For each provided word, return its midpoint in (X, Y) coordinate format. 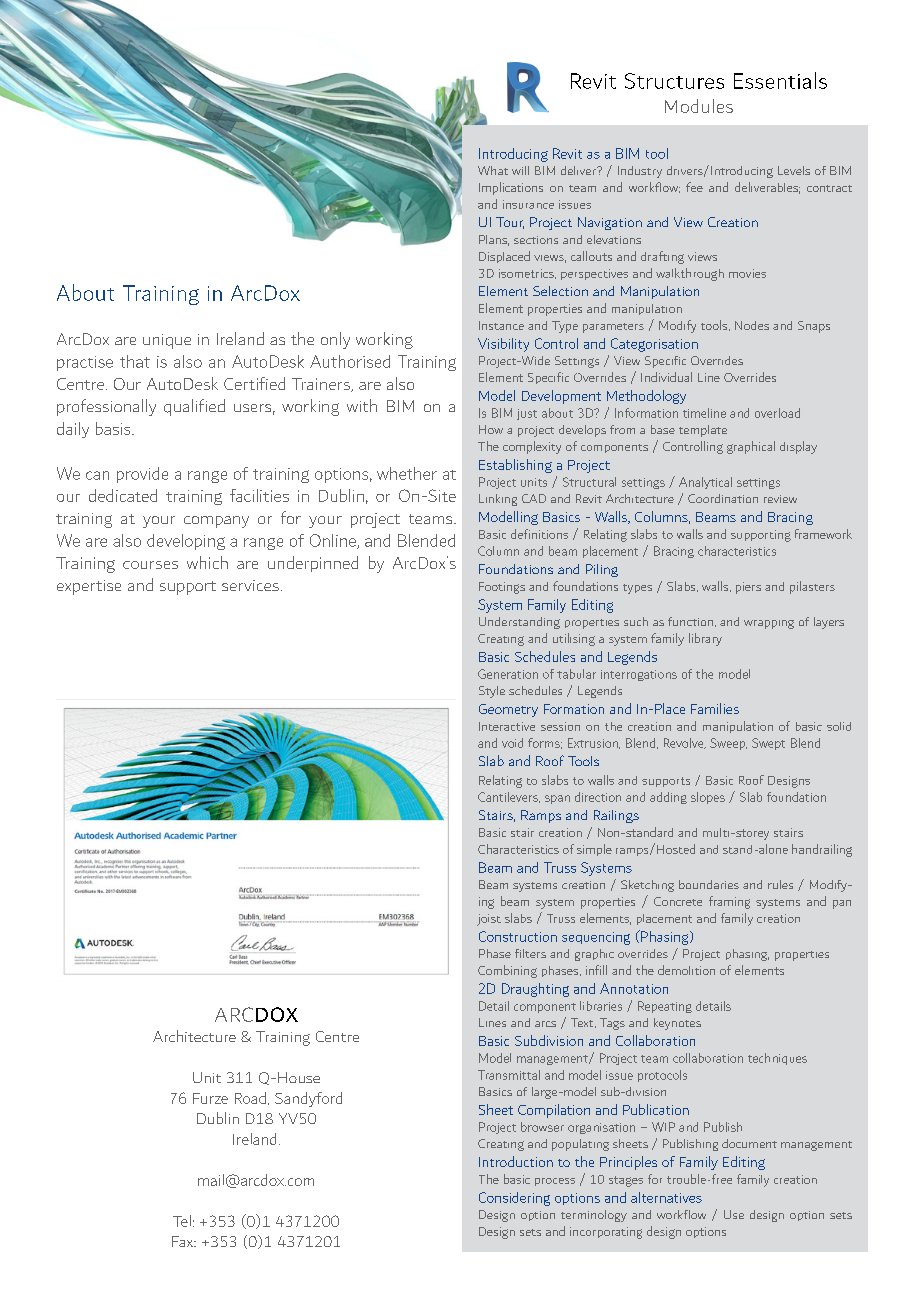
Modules (699, 106)
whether (407, 473)
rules (780, 884)
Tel (182, 1221)
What (493, 170)
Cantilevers (509, 797)
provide (142, 475)
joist (489, 920)
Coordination (723, 498)
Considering (514, 1199)
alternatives (666, 1197)
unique (167, 341)
